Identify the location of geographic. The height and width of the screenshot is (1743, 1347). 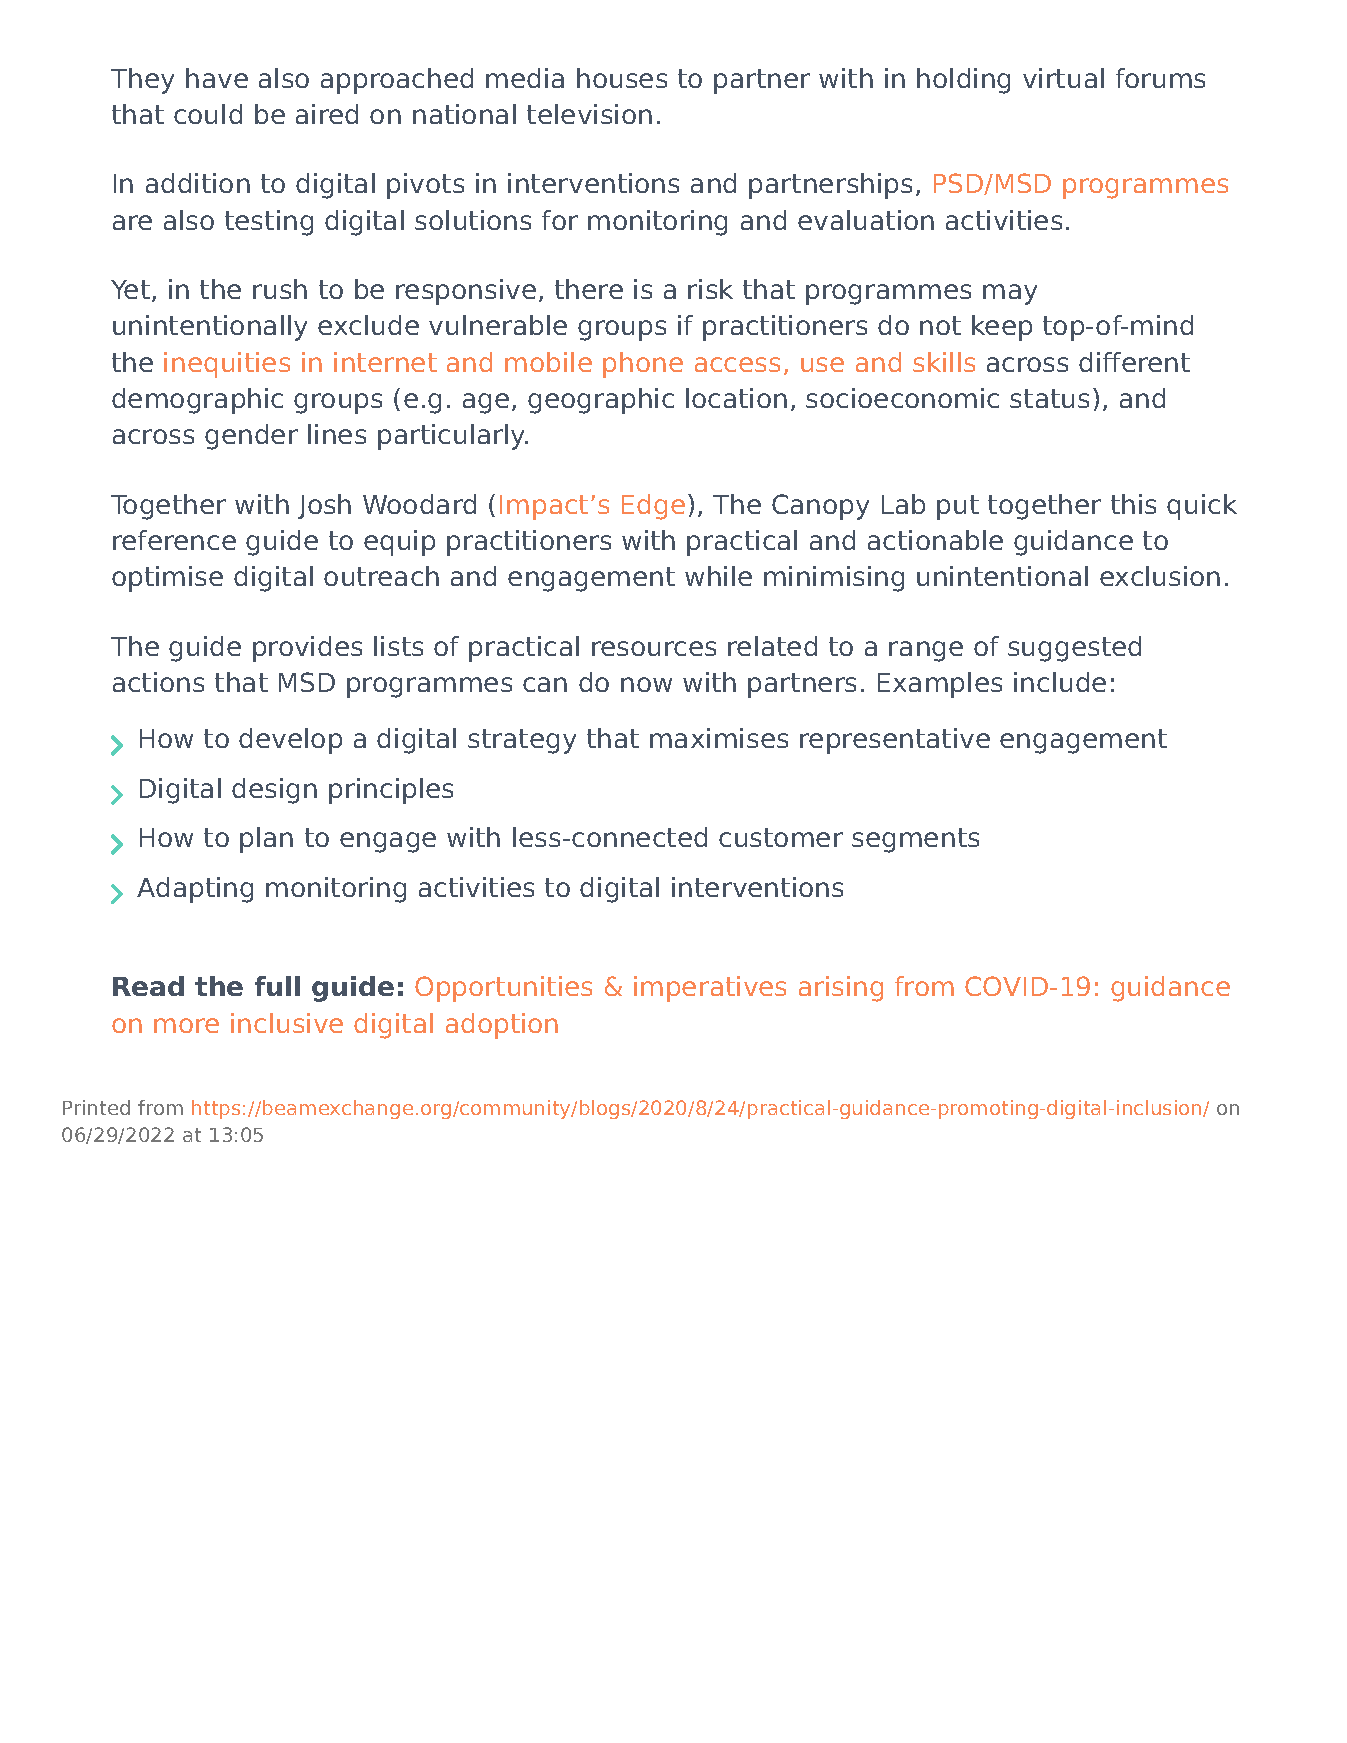
(601, 401).
